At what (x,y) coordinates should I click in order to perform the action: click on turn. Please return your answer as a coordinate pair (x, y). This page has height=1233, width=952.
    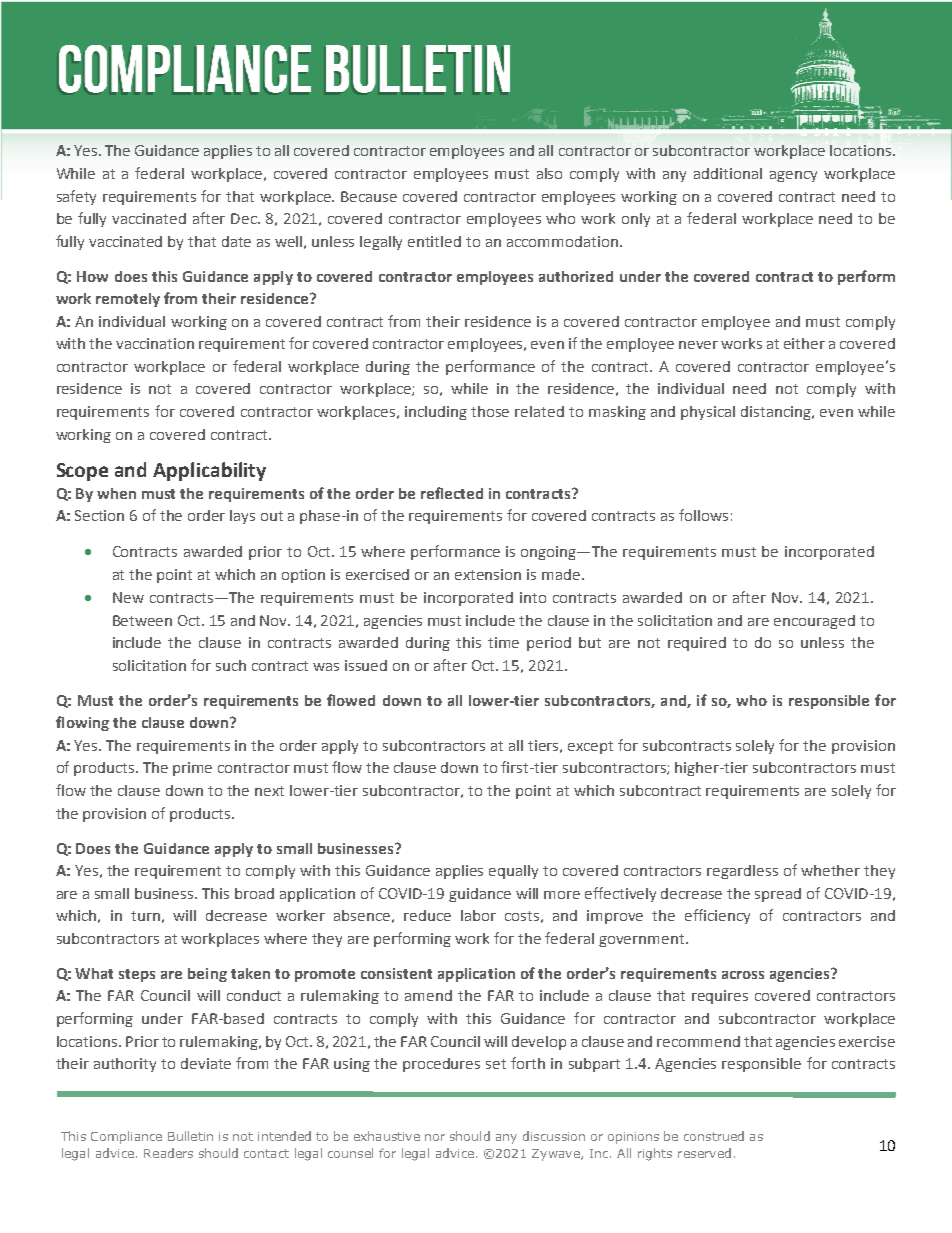
    Looking at the image, I should click on (145, 916).
